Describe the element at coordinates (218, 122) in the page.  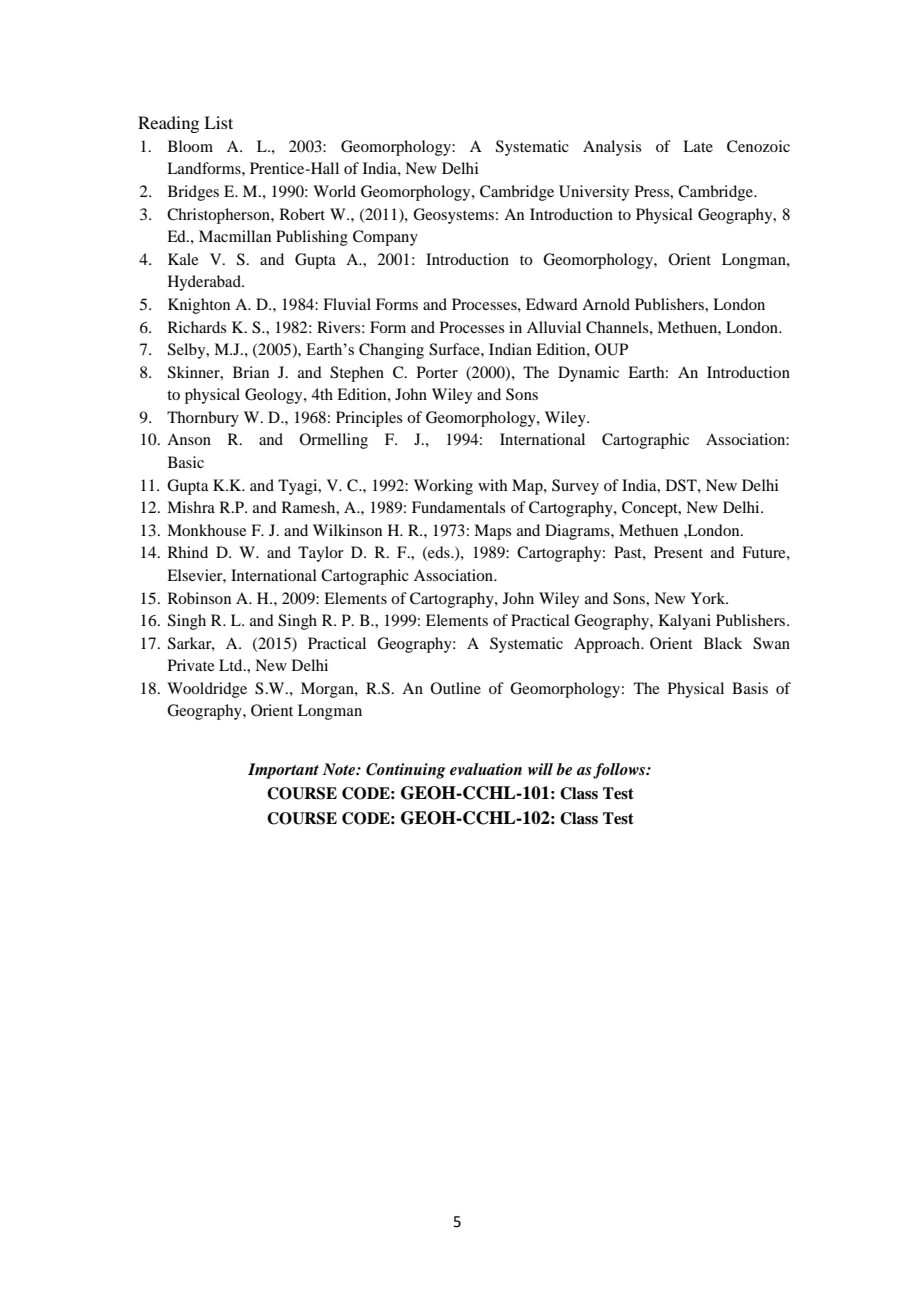
I see `List` at that location.
